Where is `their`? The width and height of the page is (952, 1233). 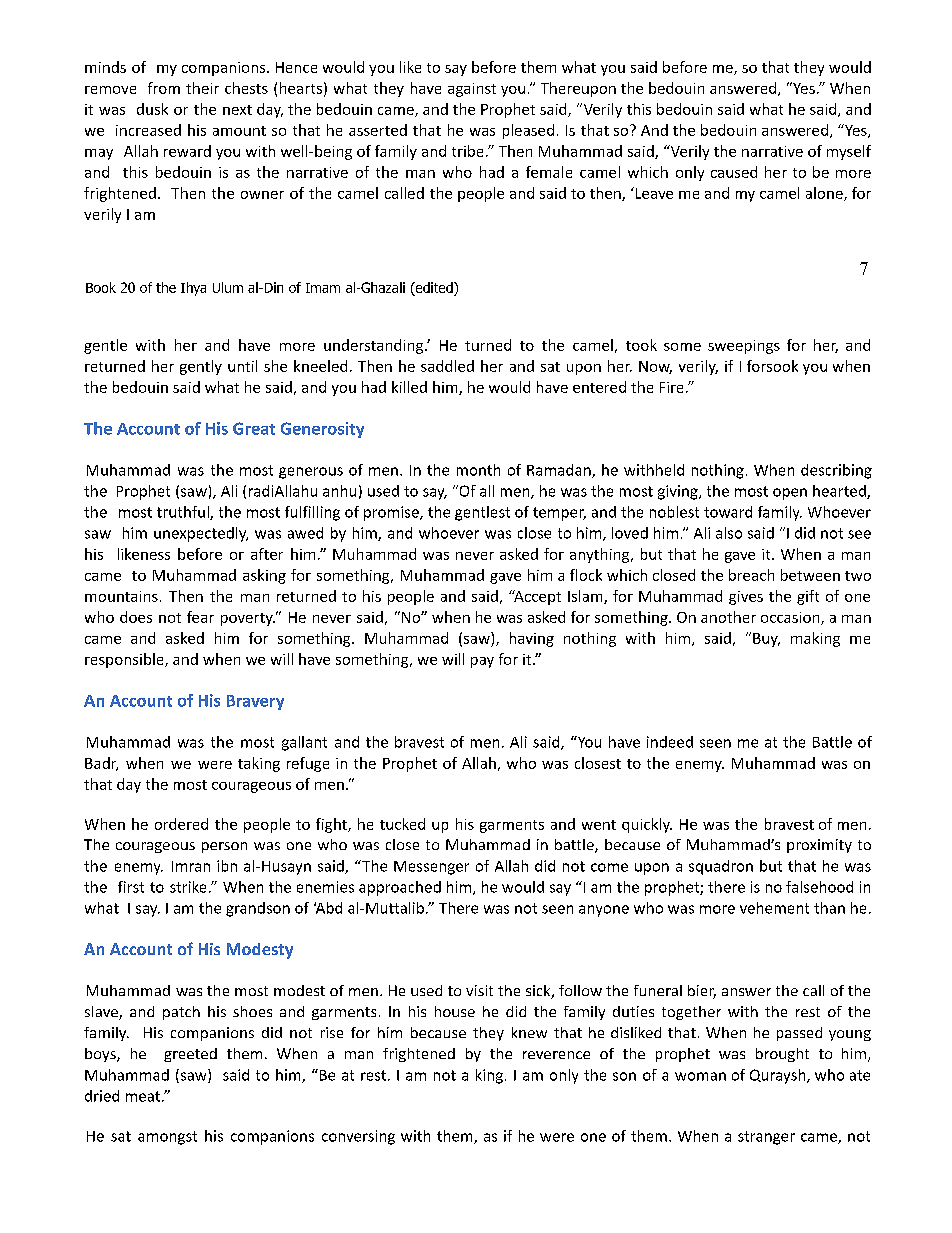
their is located at coordinates (202, 88).
